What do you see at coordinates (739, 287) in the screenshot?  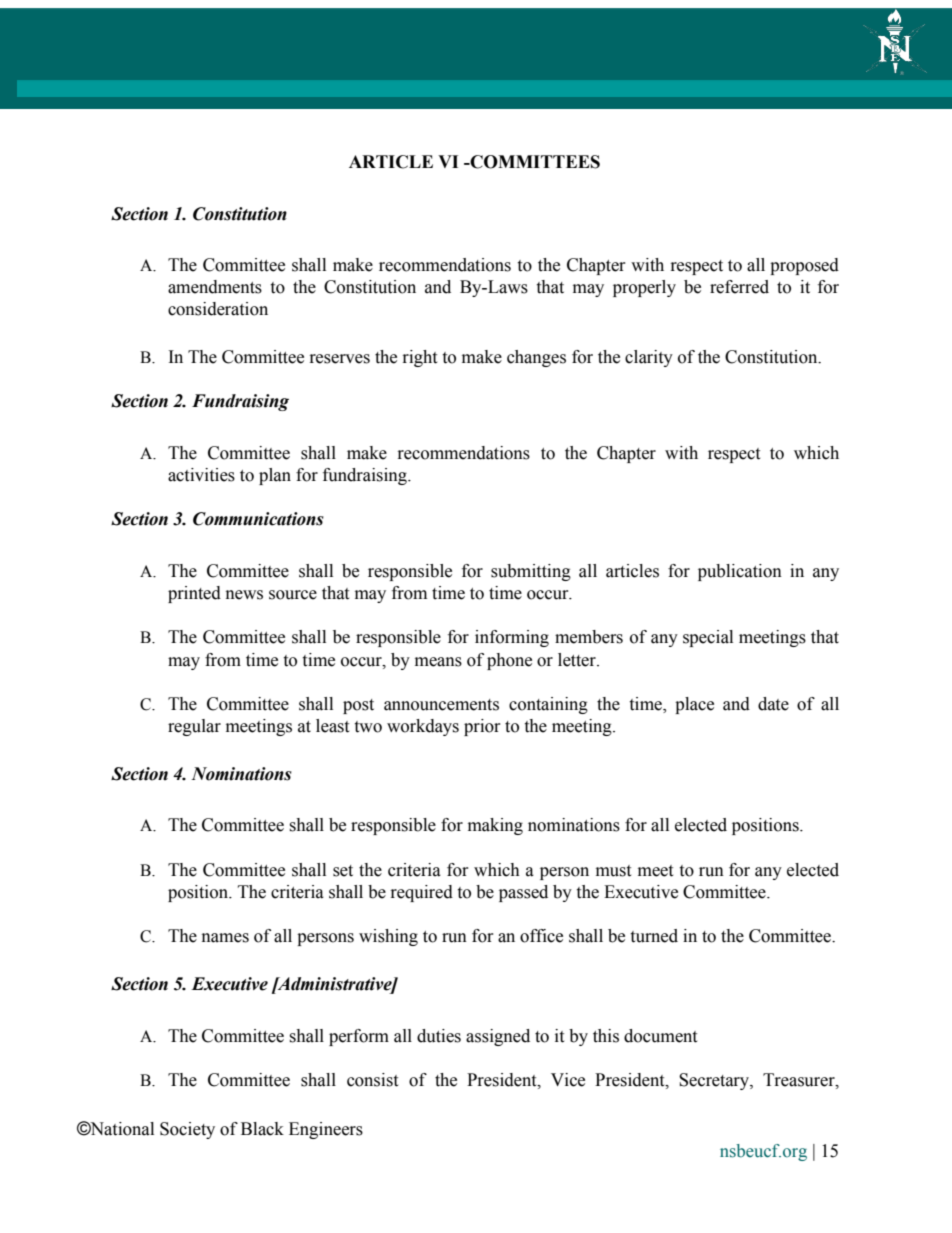 I see `referred` at bounding box center [739, 287].
